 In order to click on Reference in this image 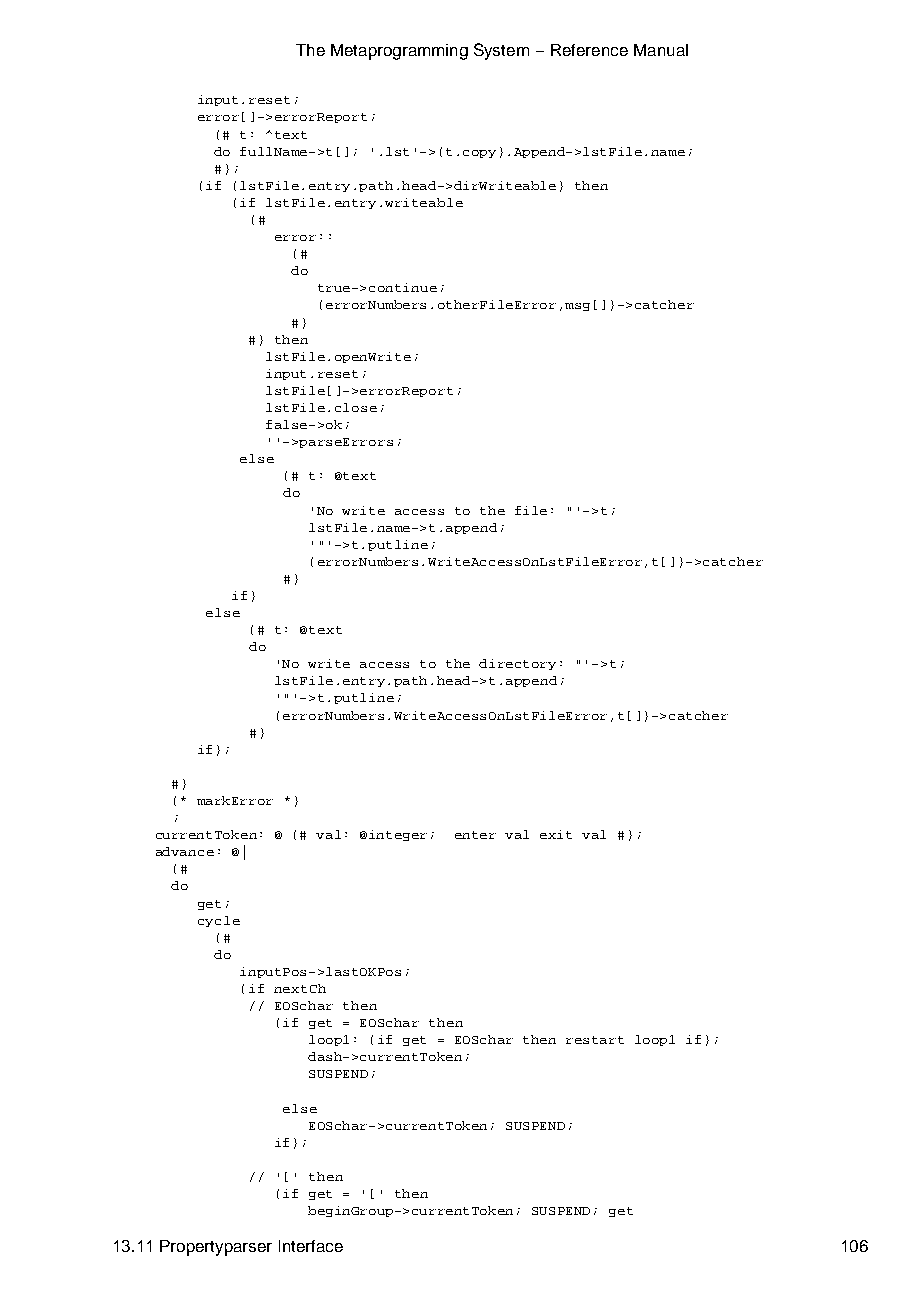, I will do `click(589, 50)`.
